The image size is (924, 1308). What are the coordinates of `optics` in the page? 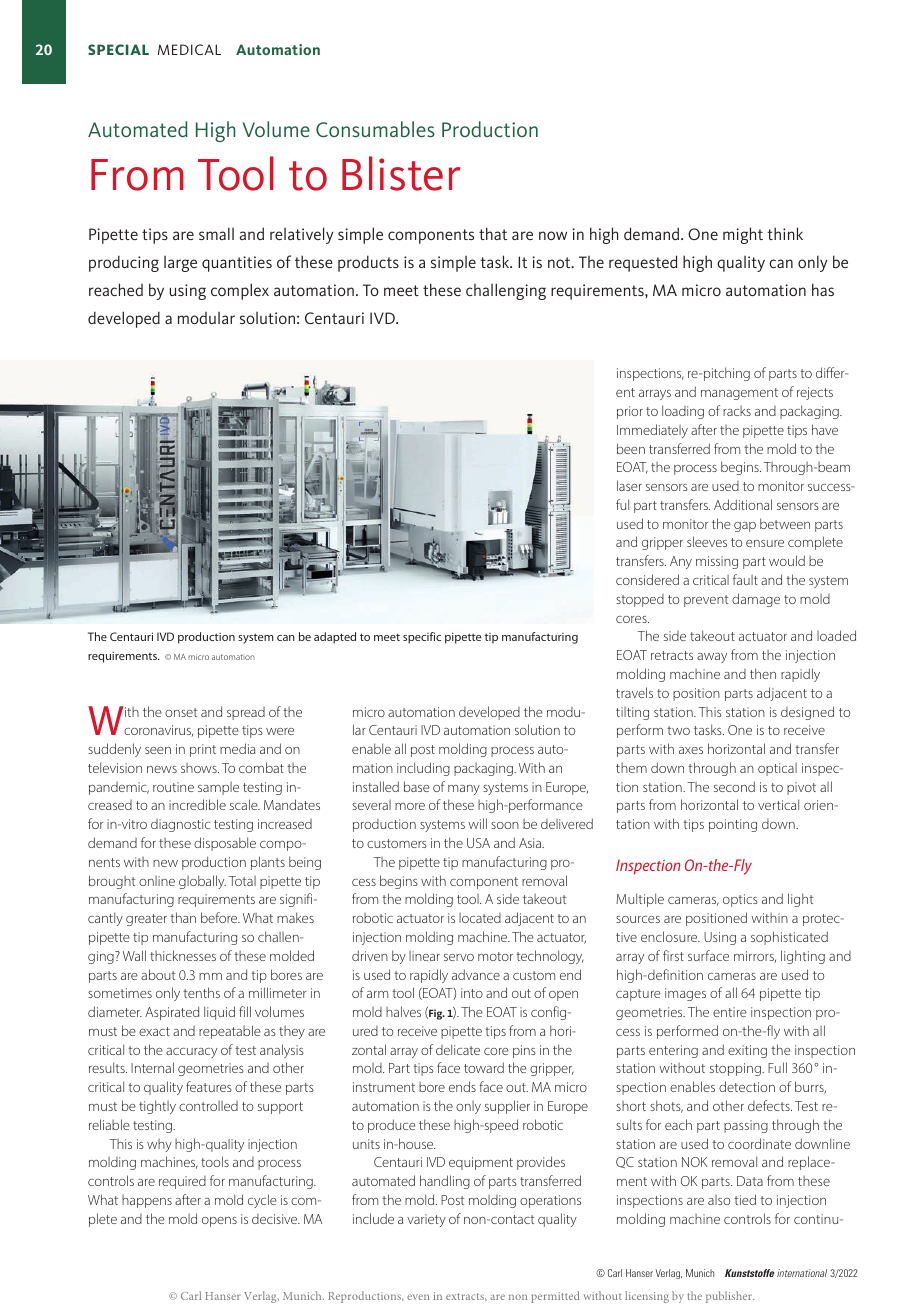 It's located at (740, 900).
